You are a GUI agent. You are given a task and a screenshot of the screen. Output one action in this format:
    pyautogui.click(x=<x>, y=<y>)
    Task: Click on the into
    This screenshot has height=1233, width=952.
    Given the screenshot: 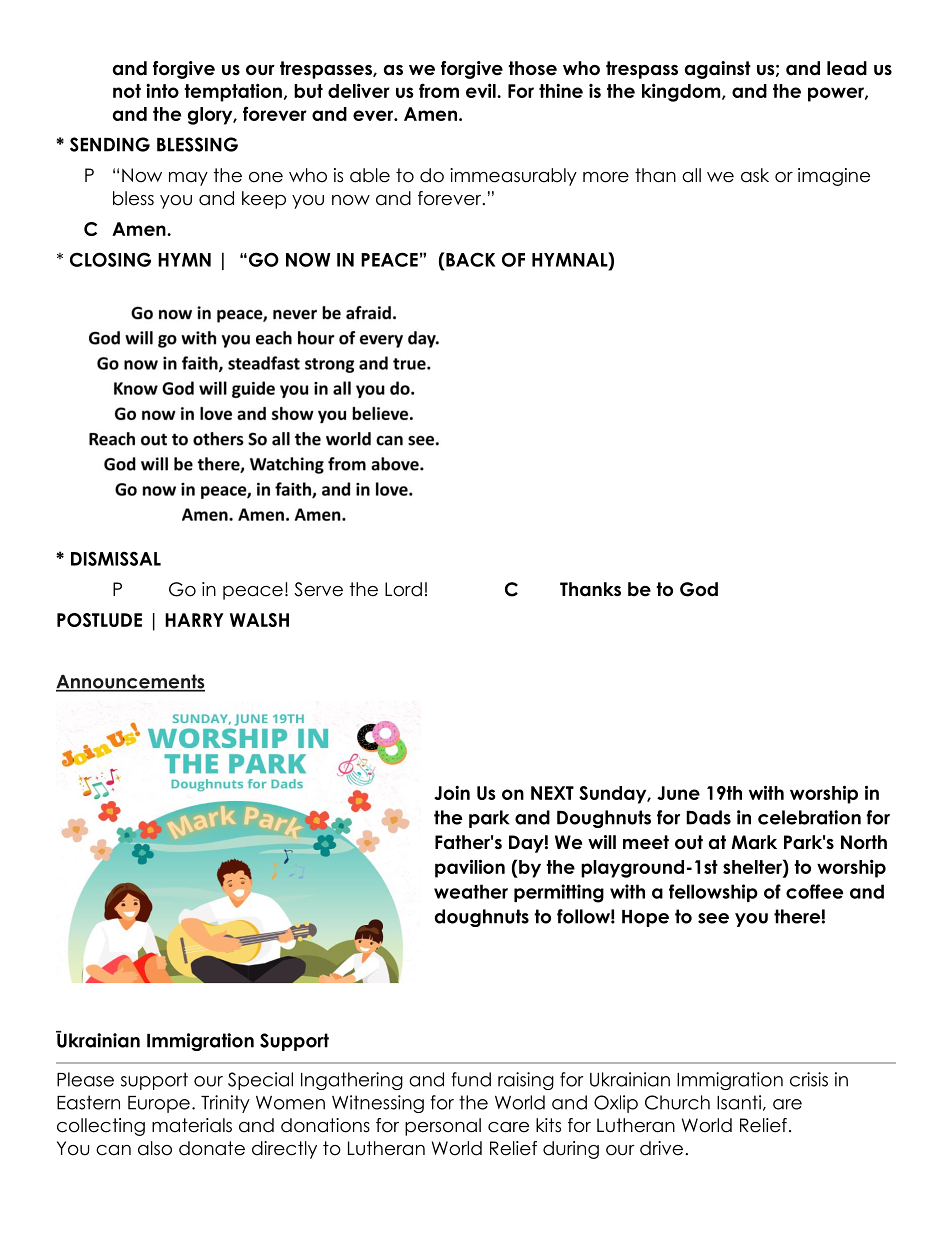 What is the action you would take?
    pyautogui.click(x=162, y=90)
